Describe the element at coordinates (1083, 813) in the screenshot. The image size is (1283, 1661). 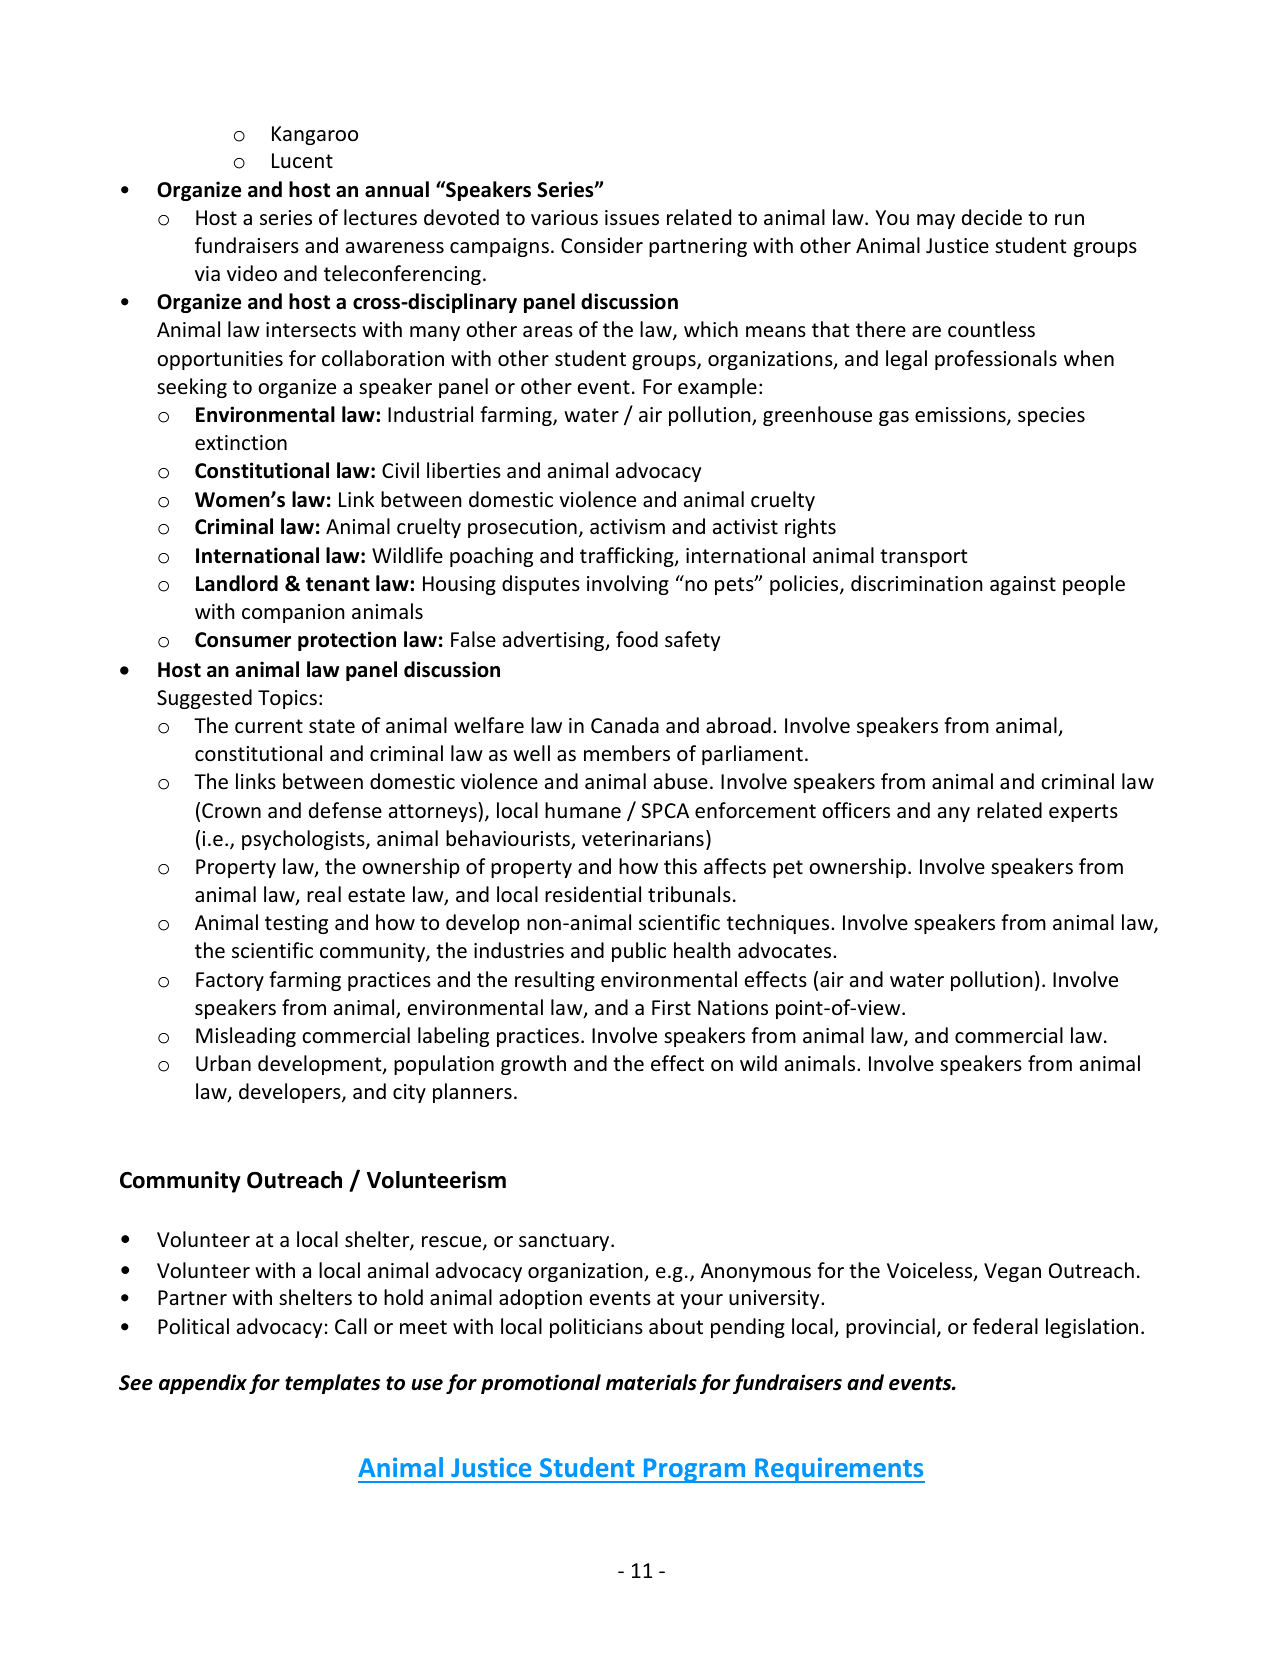
I see `experts` at that location.
